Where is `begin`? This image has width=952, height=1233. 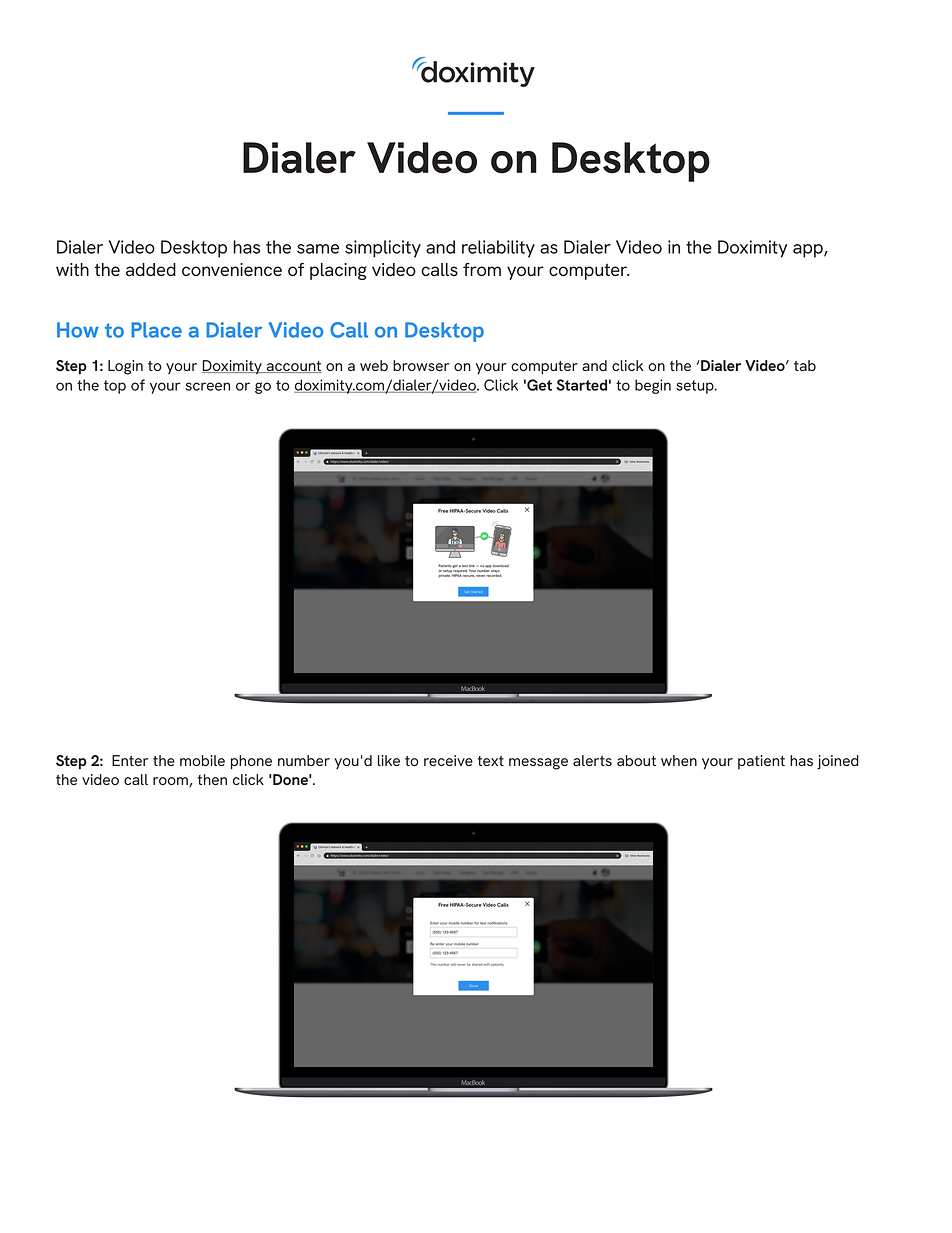
begin is located at coordinates (653, 386).
